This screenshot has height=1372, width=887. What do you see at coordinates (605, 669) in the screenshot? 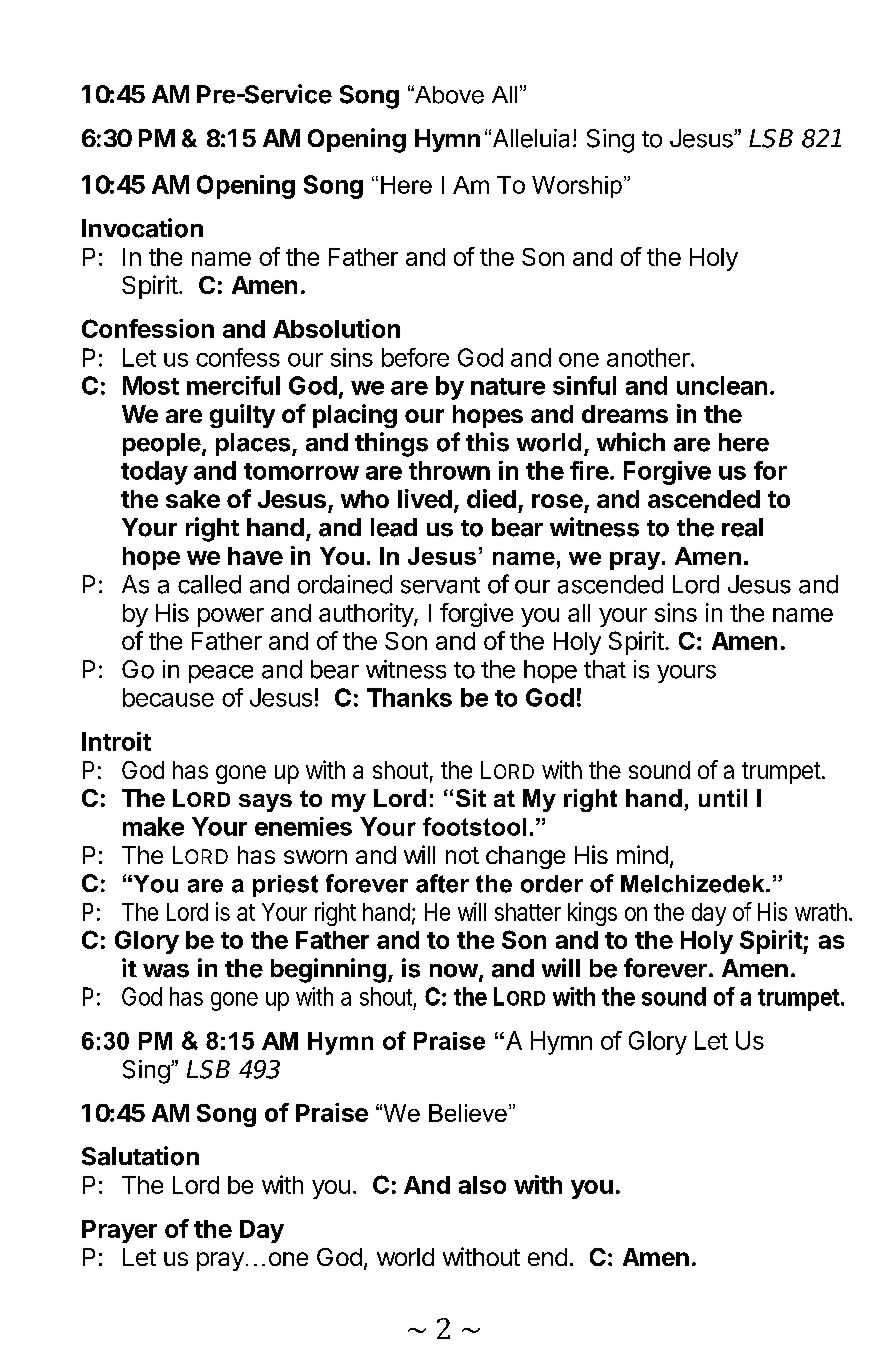
I see `that` at bounding box center [605, 669].
